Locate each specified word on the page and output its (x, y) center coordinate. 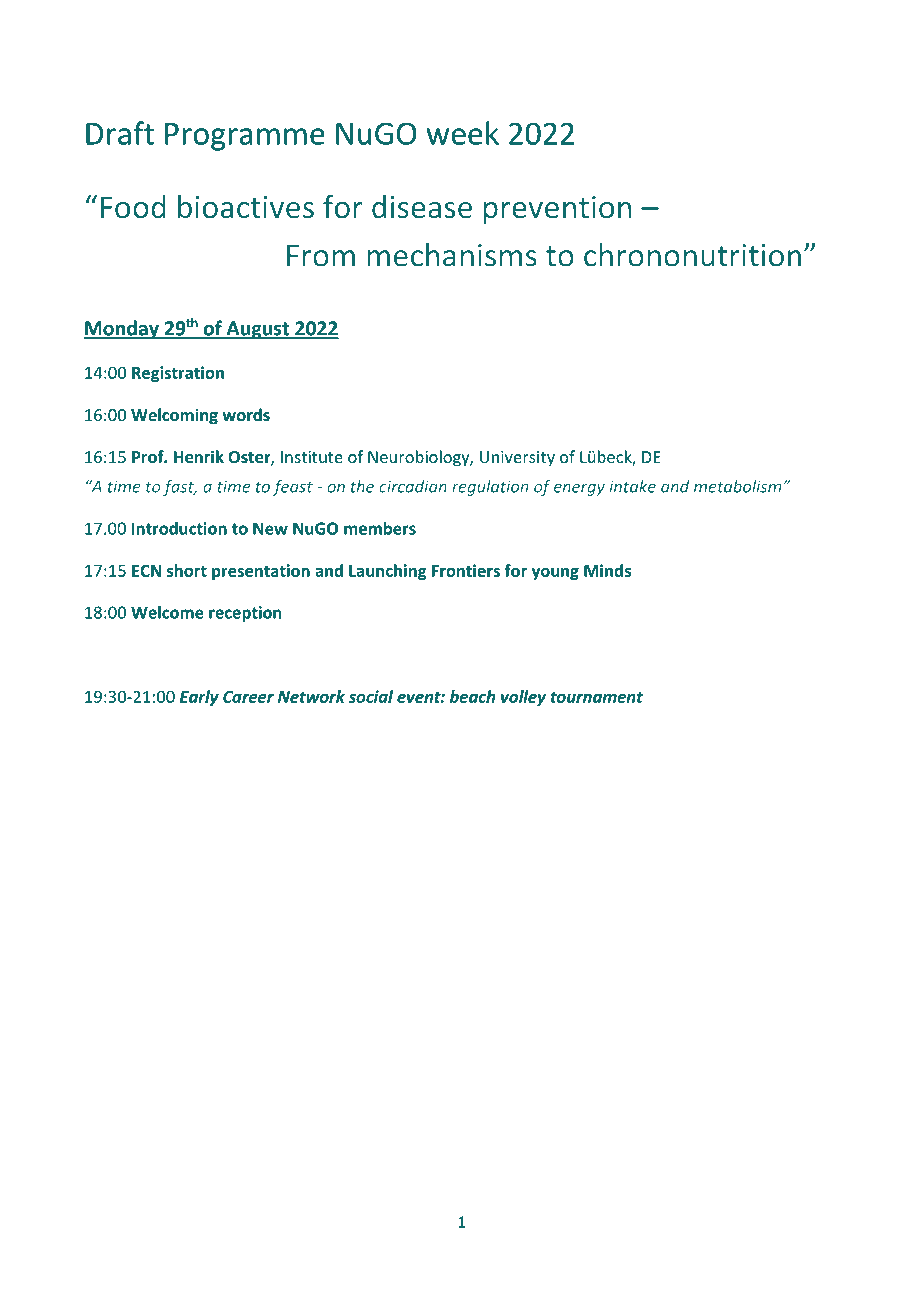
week (462, 133)
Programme (245, 137)
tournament (597, 697)
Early (199, 698)
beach (472, 696)
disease (422, 206)
